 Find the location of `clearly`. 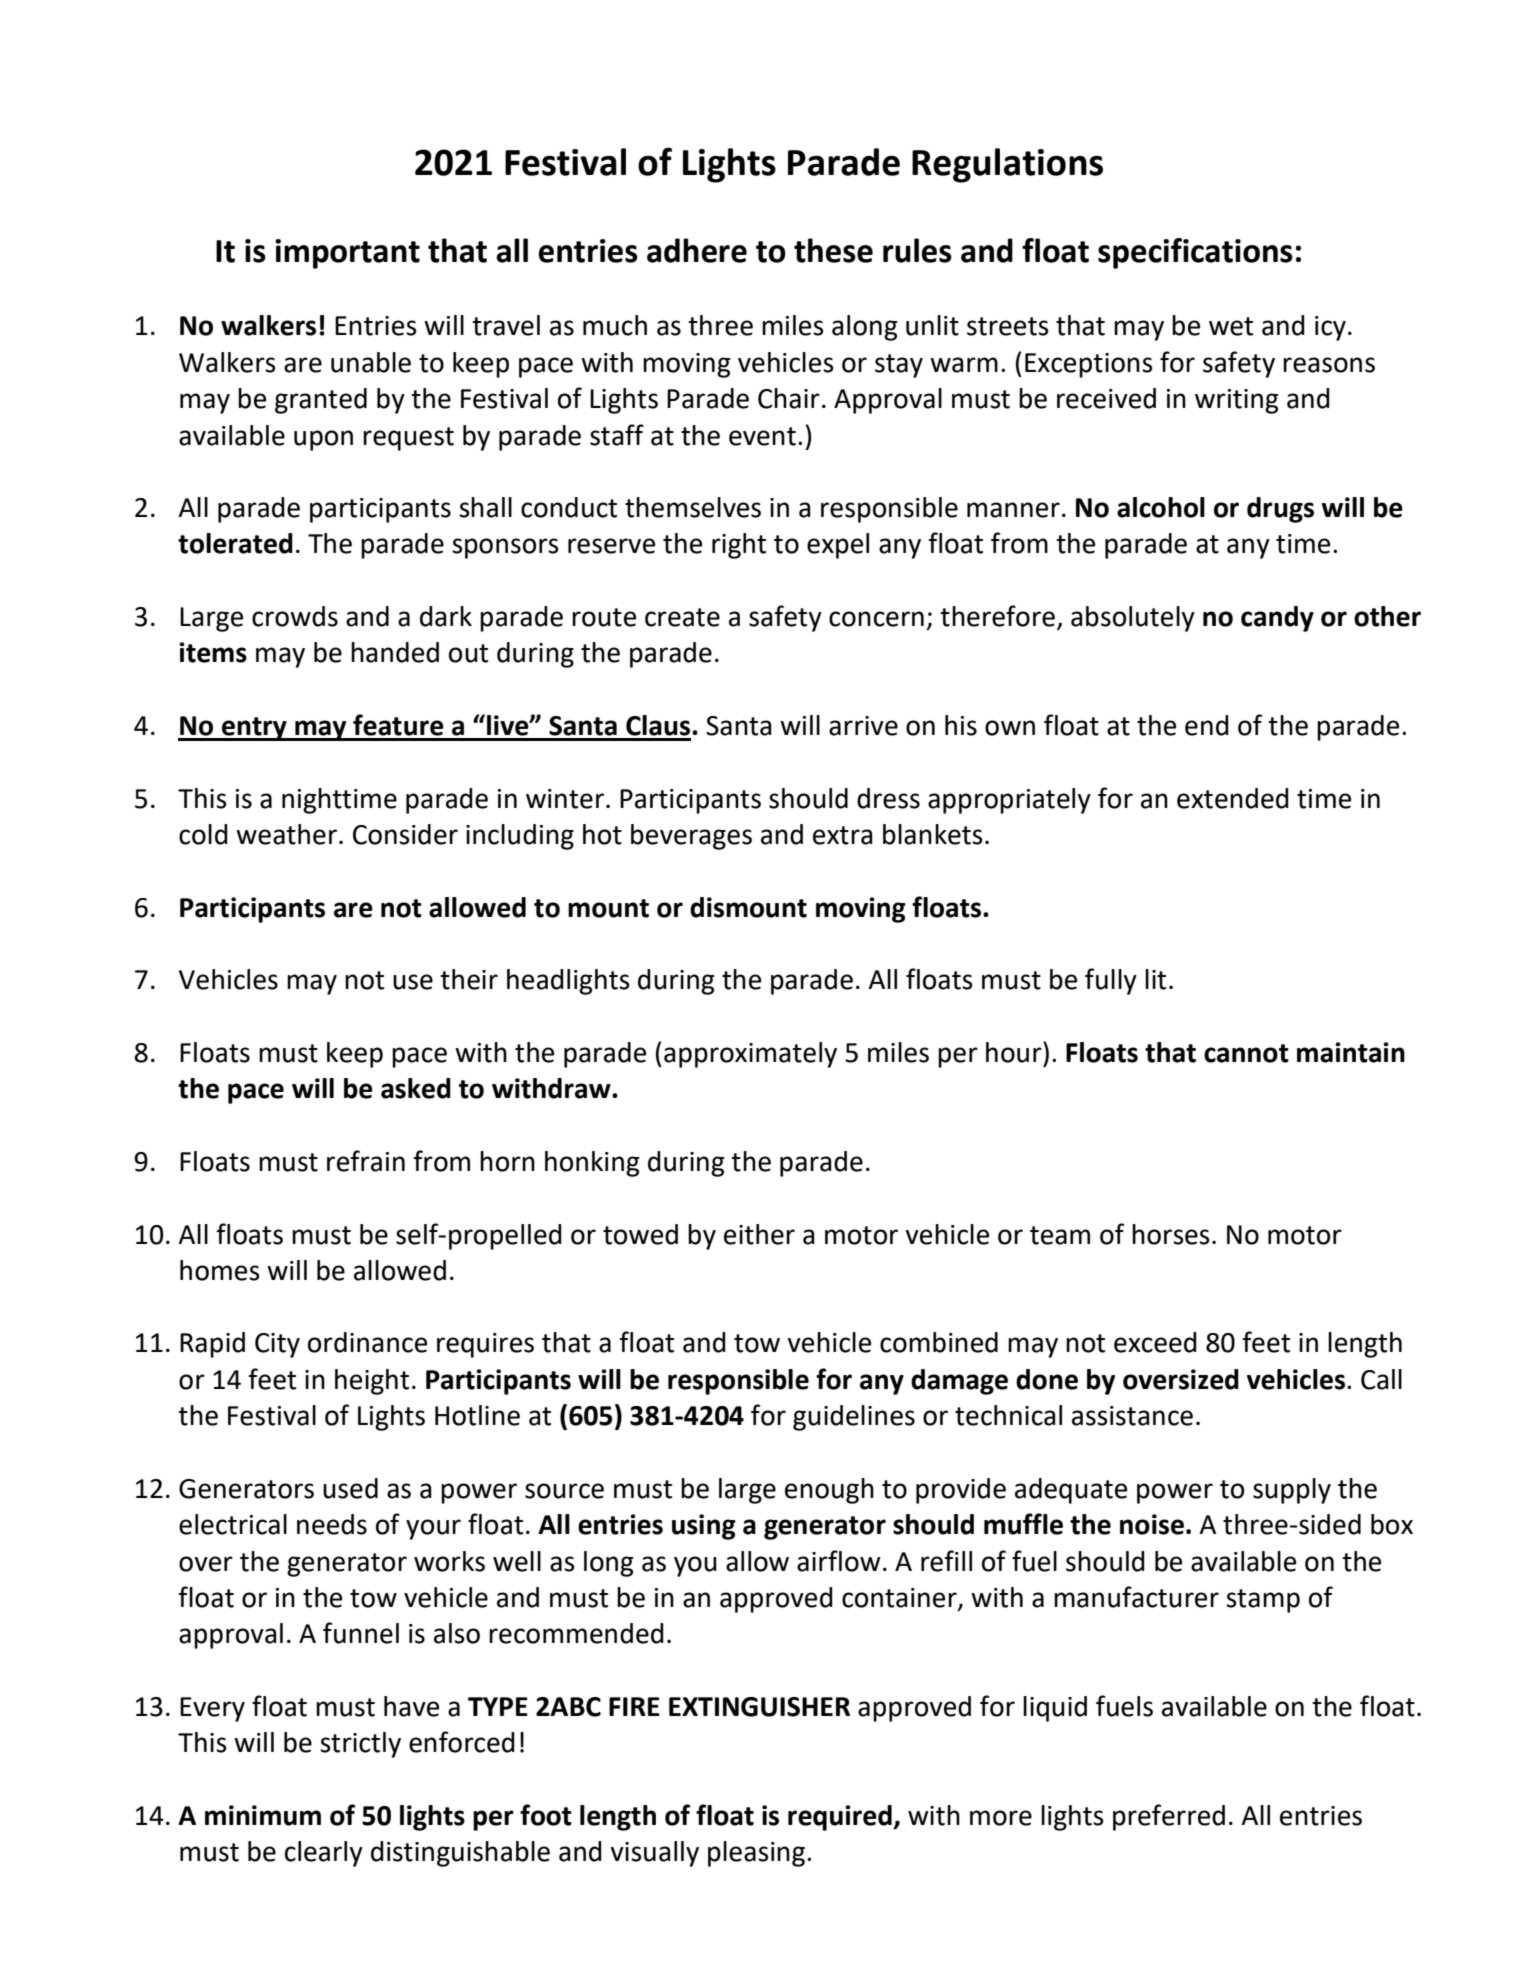

clearly is located at coordinates (324, 1854).
